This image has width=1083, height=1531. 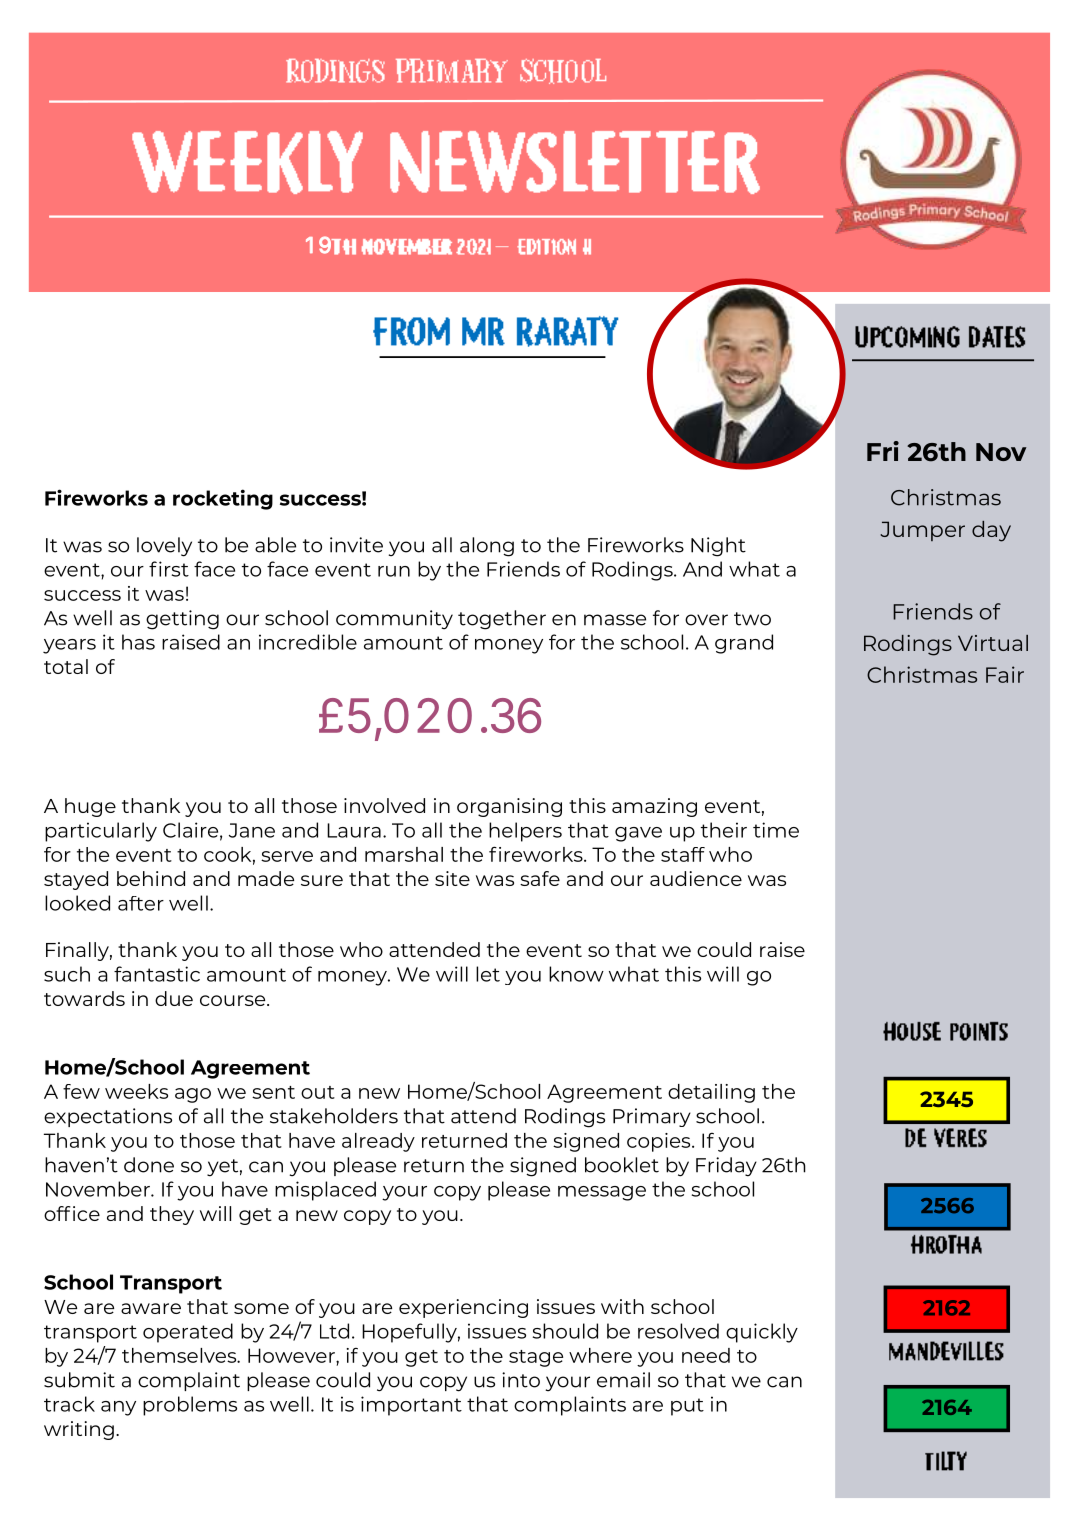 I want to click on along, so click(x=487, y=547).
